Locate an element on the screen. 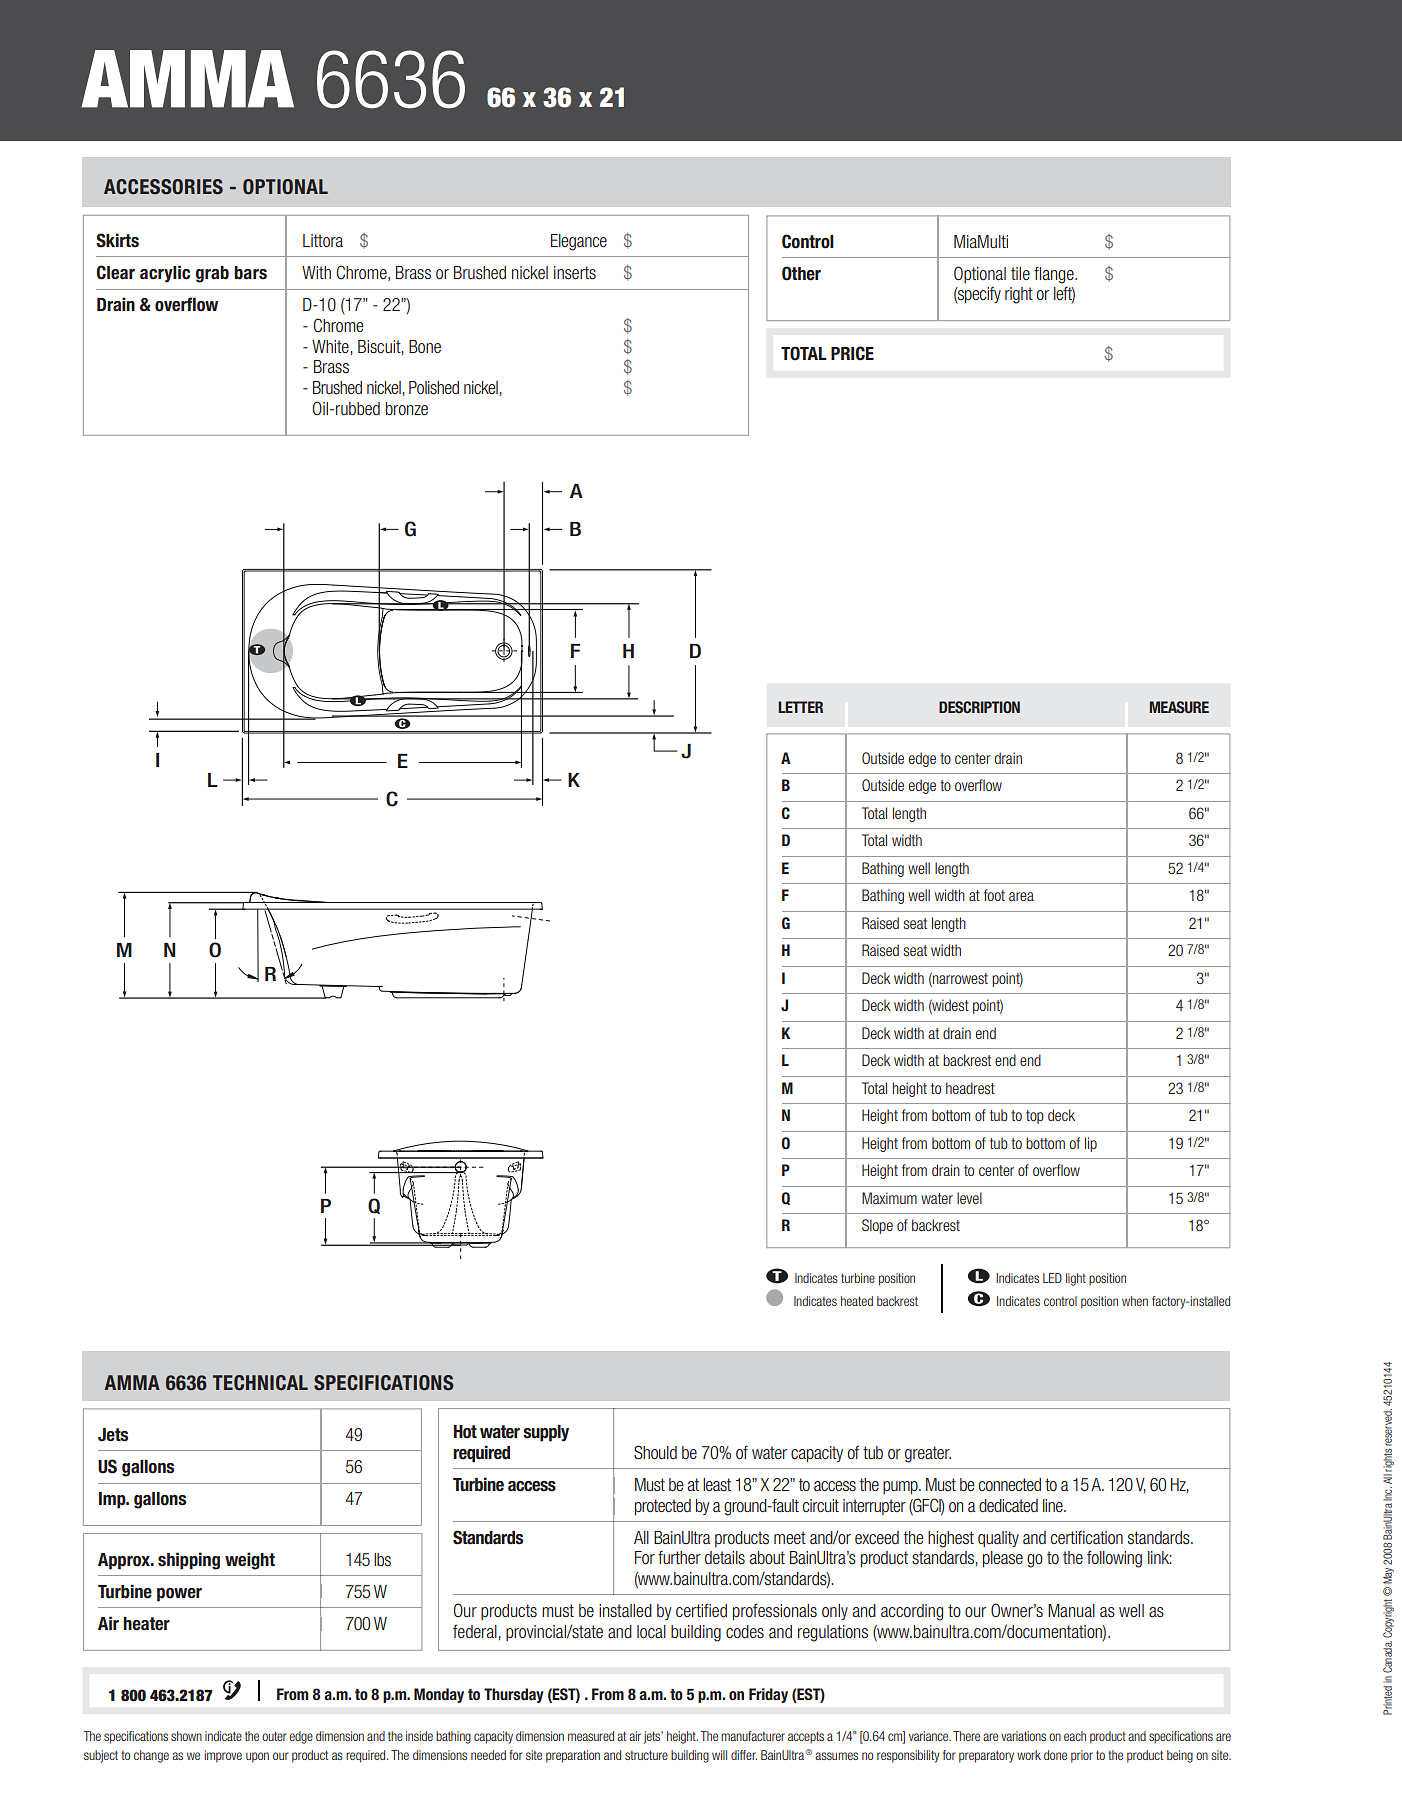  light is located at coordinates (1076, 1279).
